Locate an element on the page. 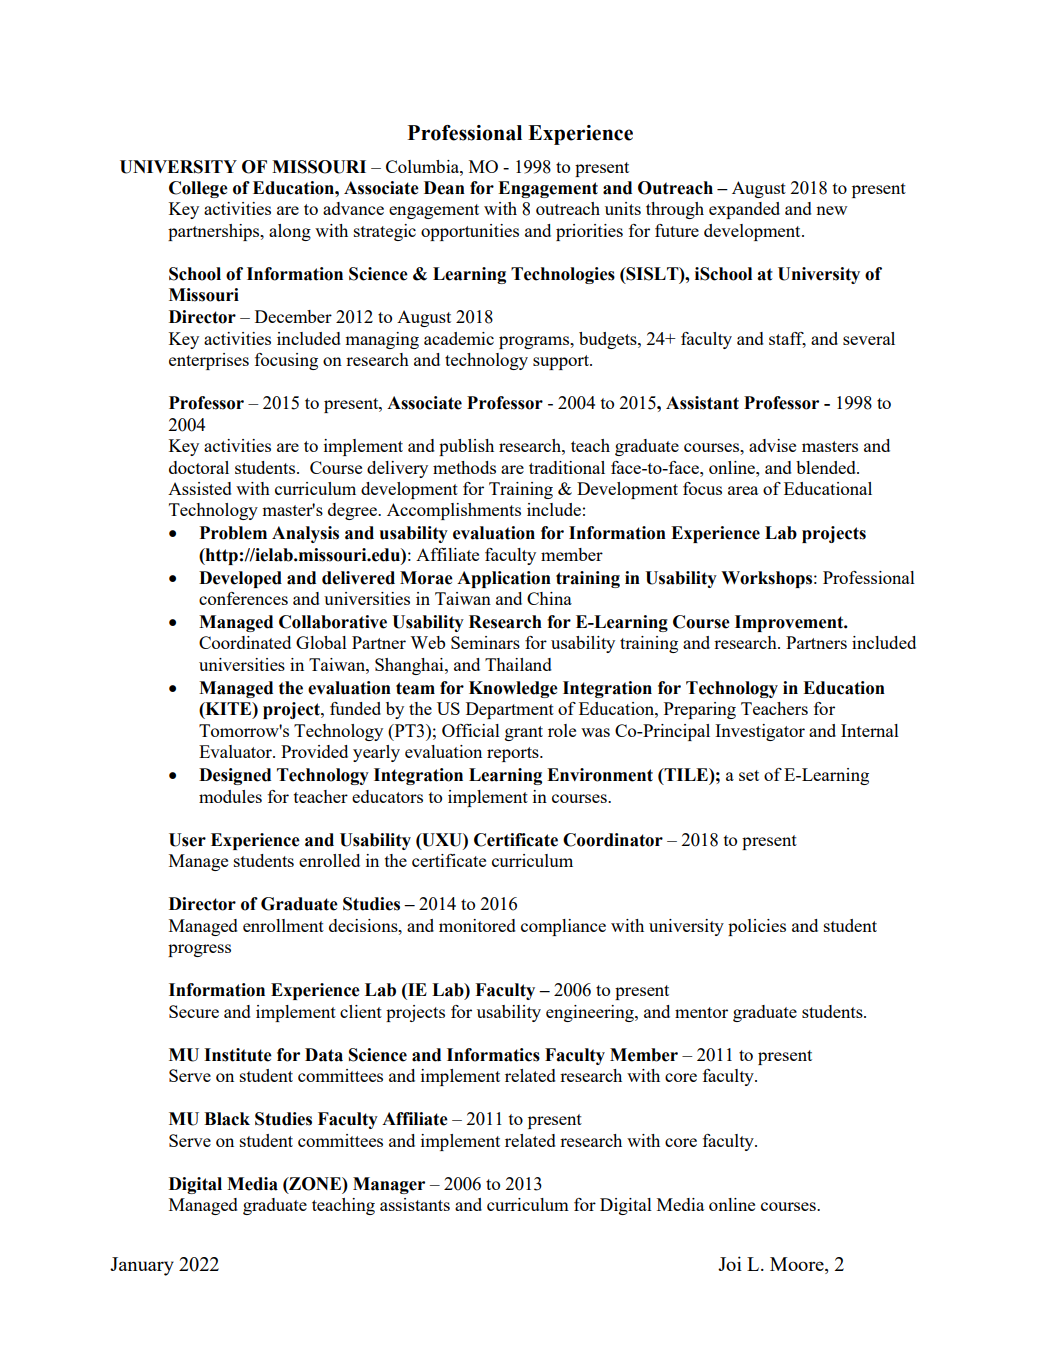  monitored is located at coordinates (477, 925).
